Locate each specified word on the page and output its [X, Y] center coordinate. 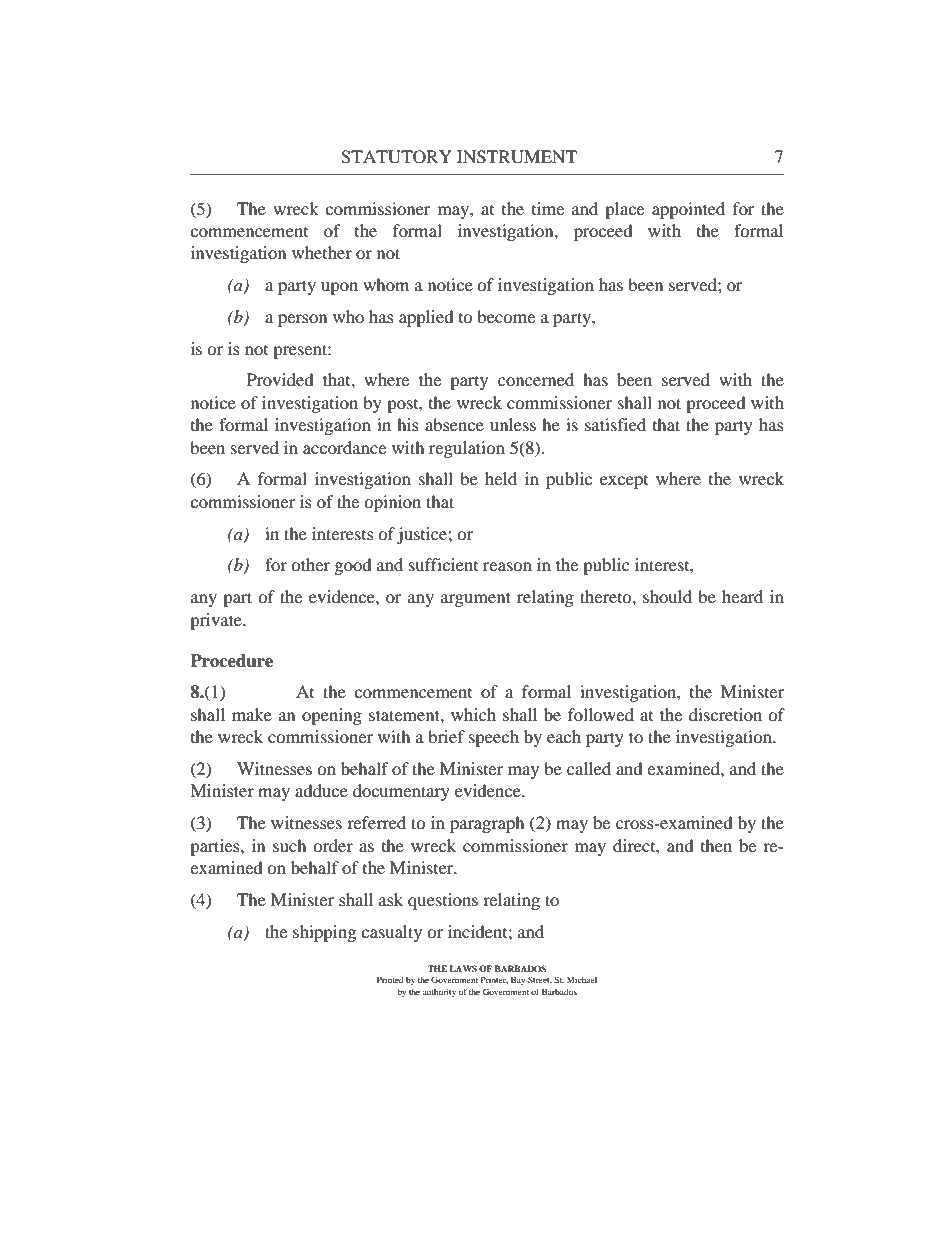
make [252, 714]
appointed [688, 210]
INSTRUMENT [517, 157]
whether [322, 252]
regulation [467, 449]
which [473, 714]
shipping [324, 933]
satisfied [615, 424]
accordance [344, 447]
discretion [725, 714]
